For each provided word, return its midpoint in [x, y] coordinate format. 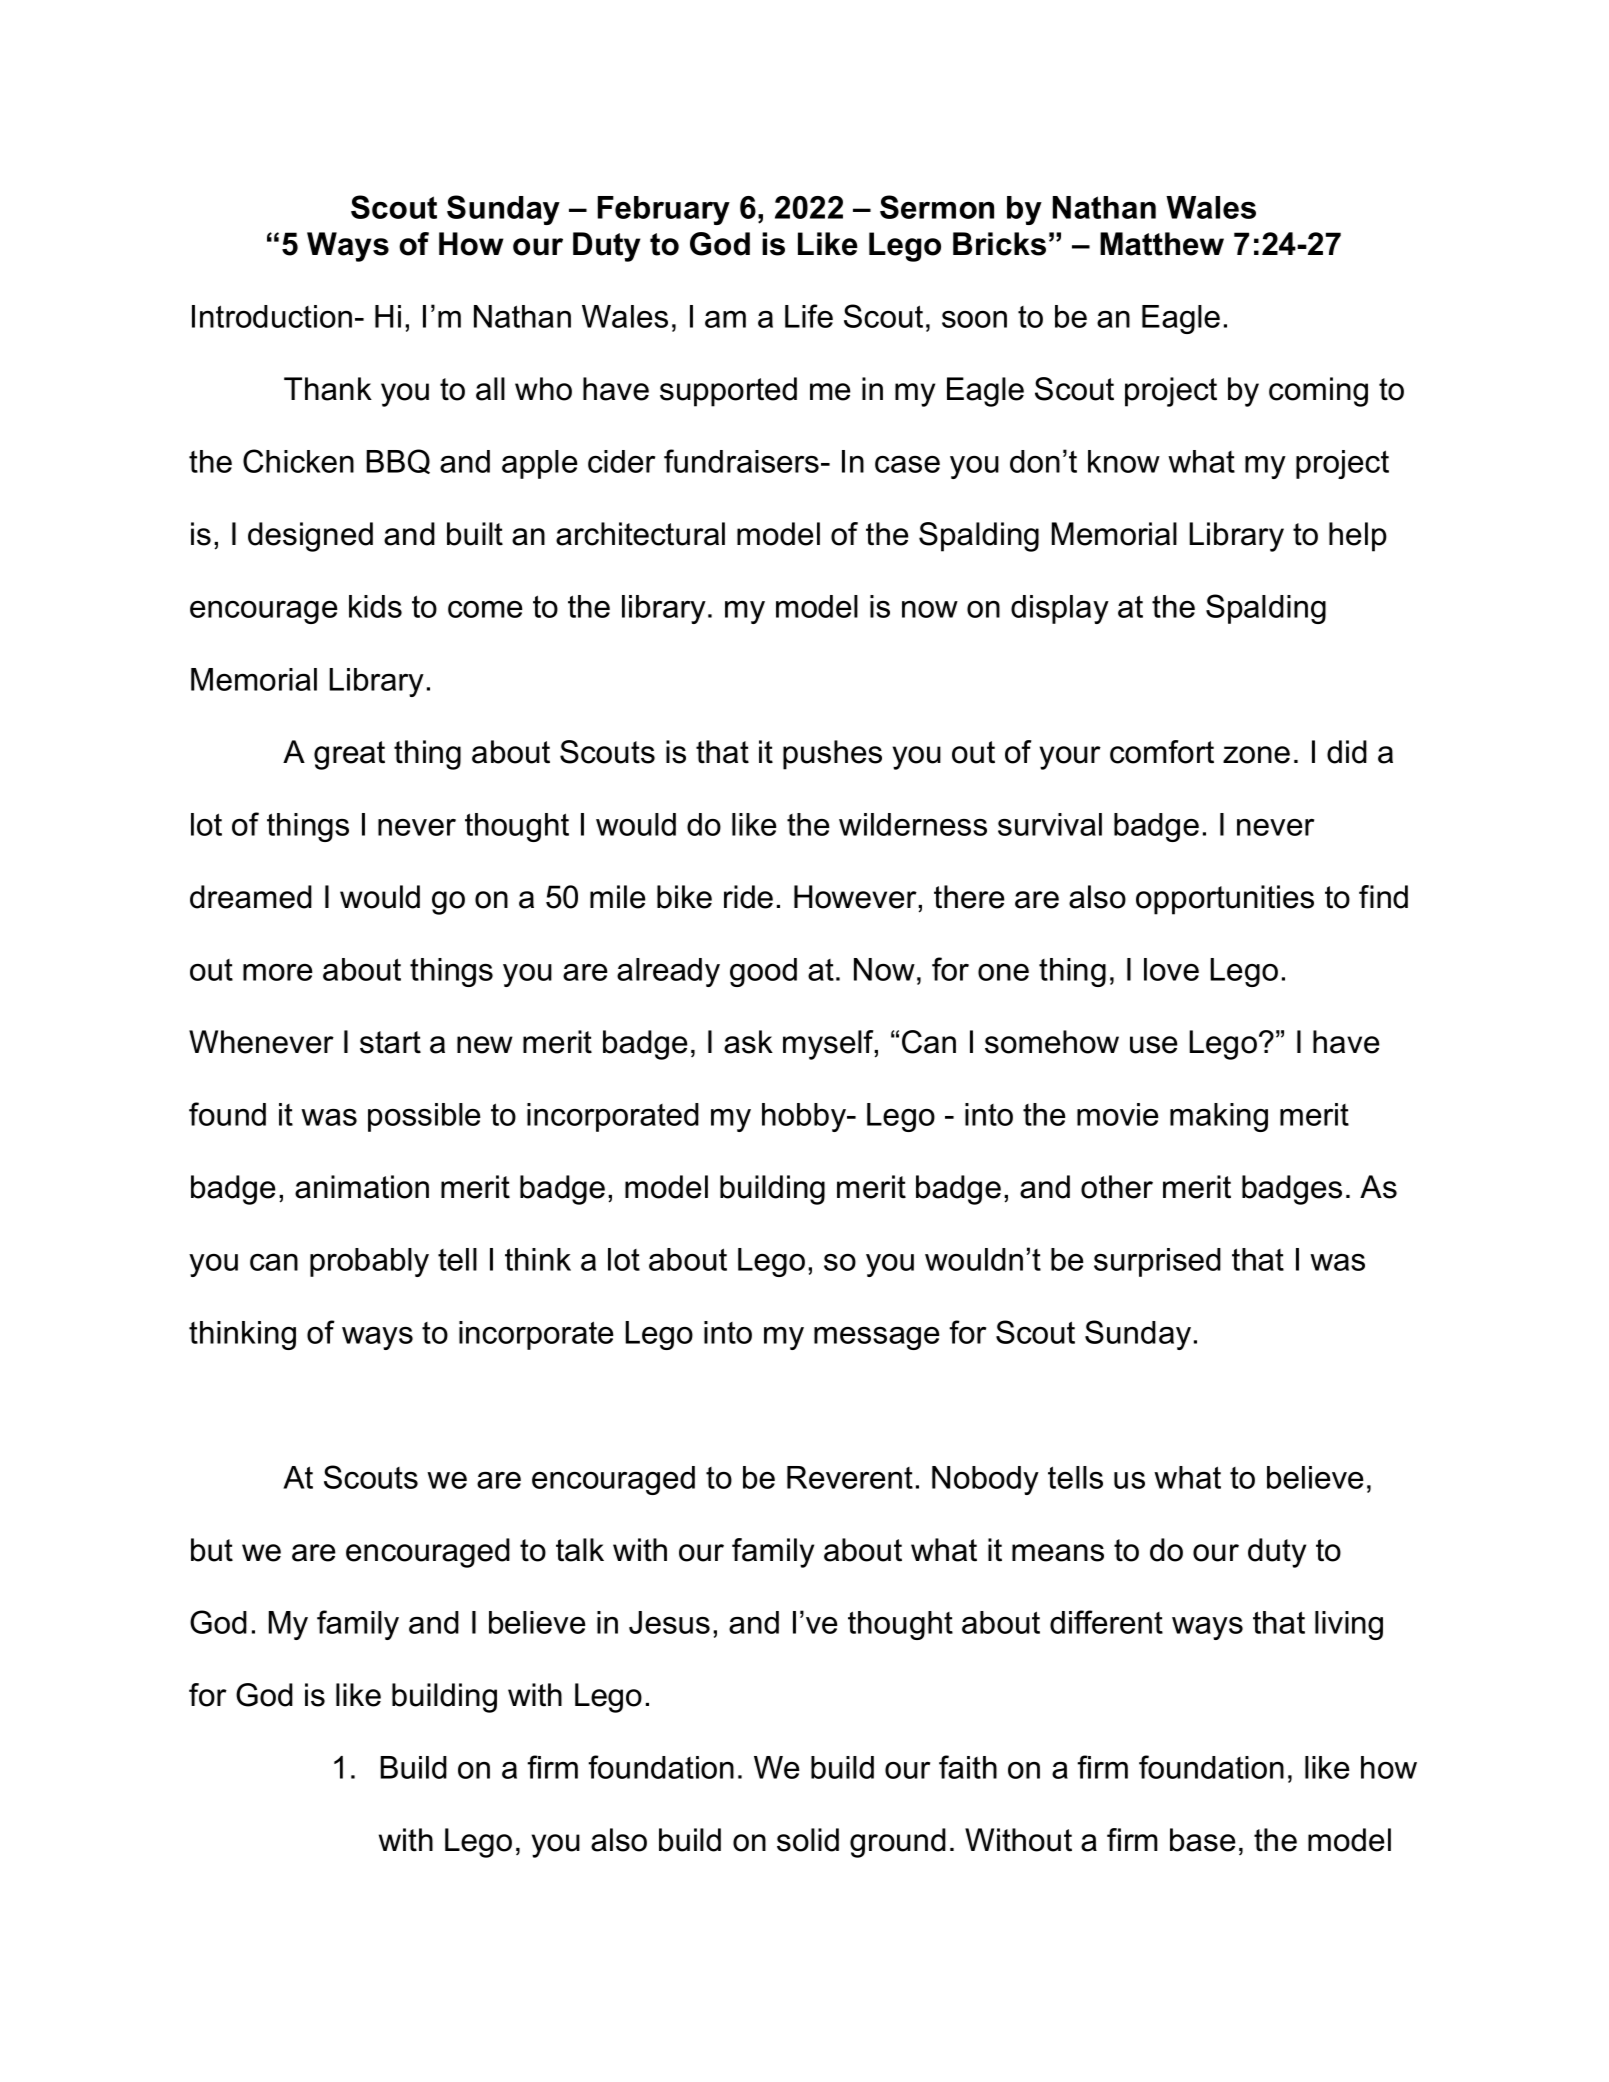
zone [1256, 755]
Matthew [1162, 244]
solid [808, 1840]
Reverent [850, 1477]
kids [375, 606]
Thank [328, 389]
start [390, 1042]
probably [369, 1262]
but [212, 1550]
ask [748, 1042]
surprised [1157, 1262]
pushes [832, 755]
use [1154, 1045]
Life [809, 316]
